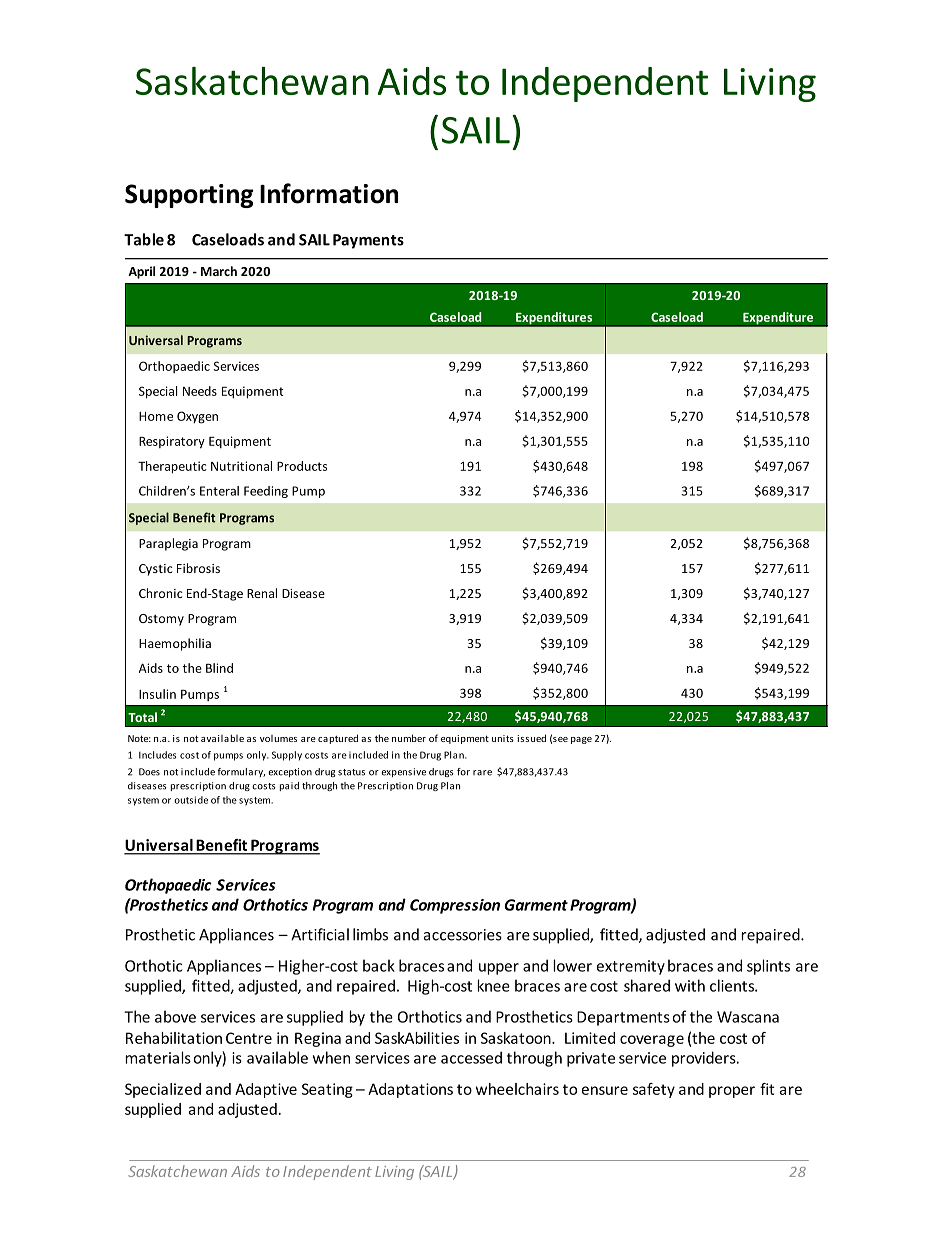  What do you see at coordinates (329, 193) in the page?
I see `Information` at bounding box center [329, 193].
